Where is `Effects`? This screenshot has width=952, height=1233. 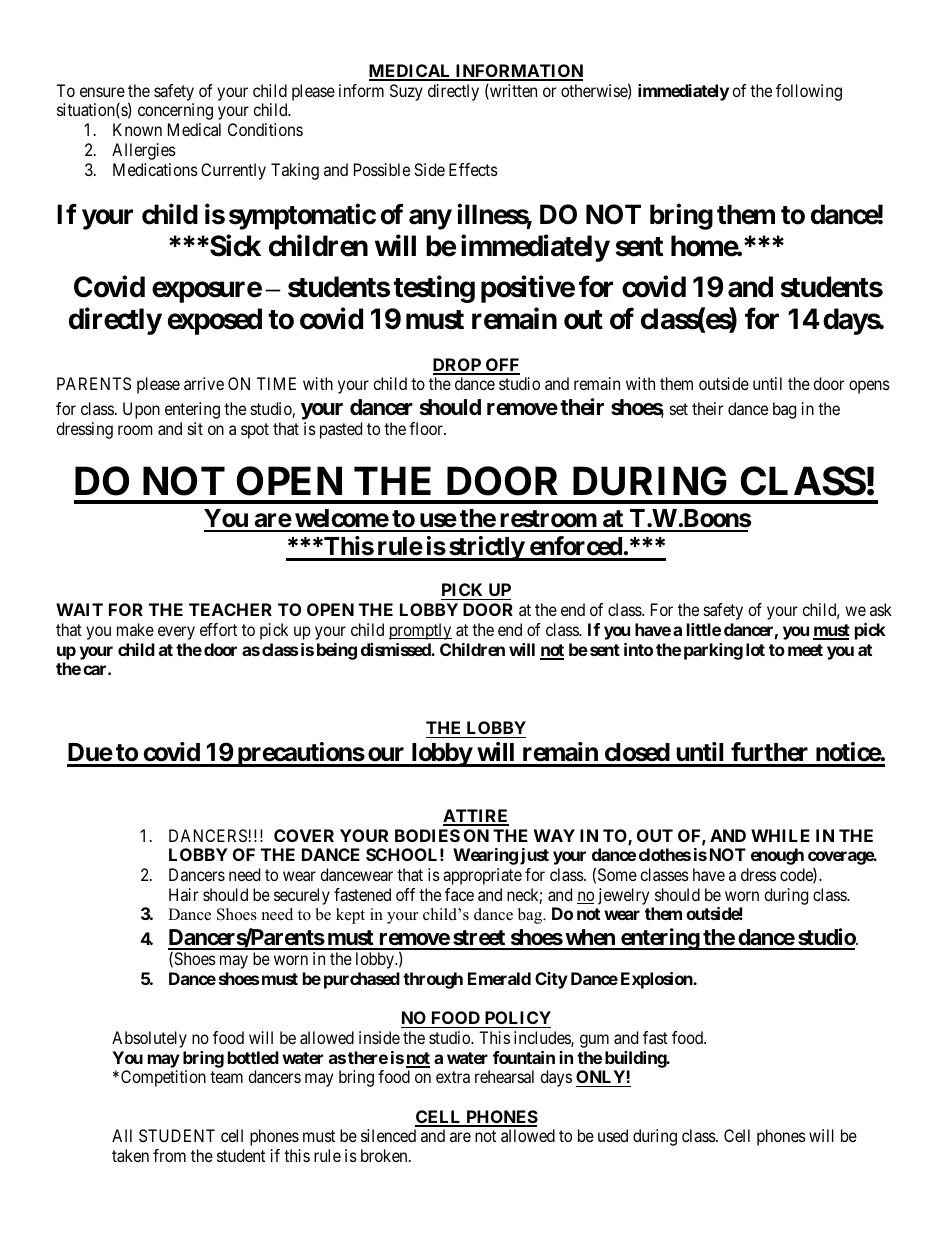
Effects is located at coordinates (473, 169).
